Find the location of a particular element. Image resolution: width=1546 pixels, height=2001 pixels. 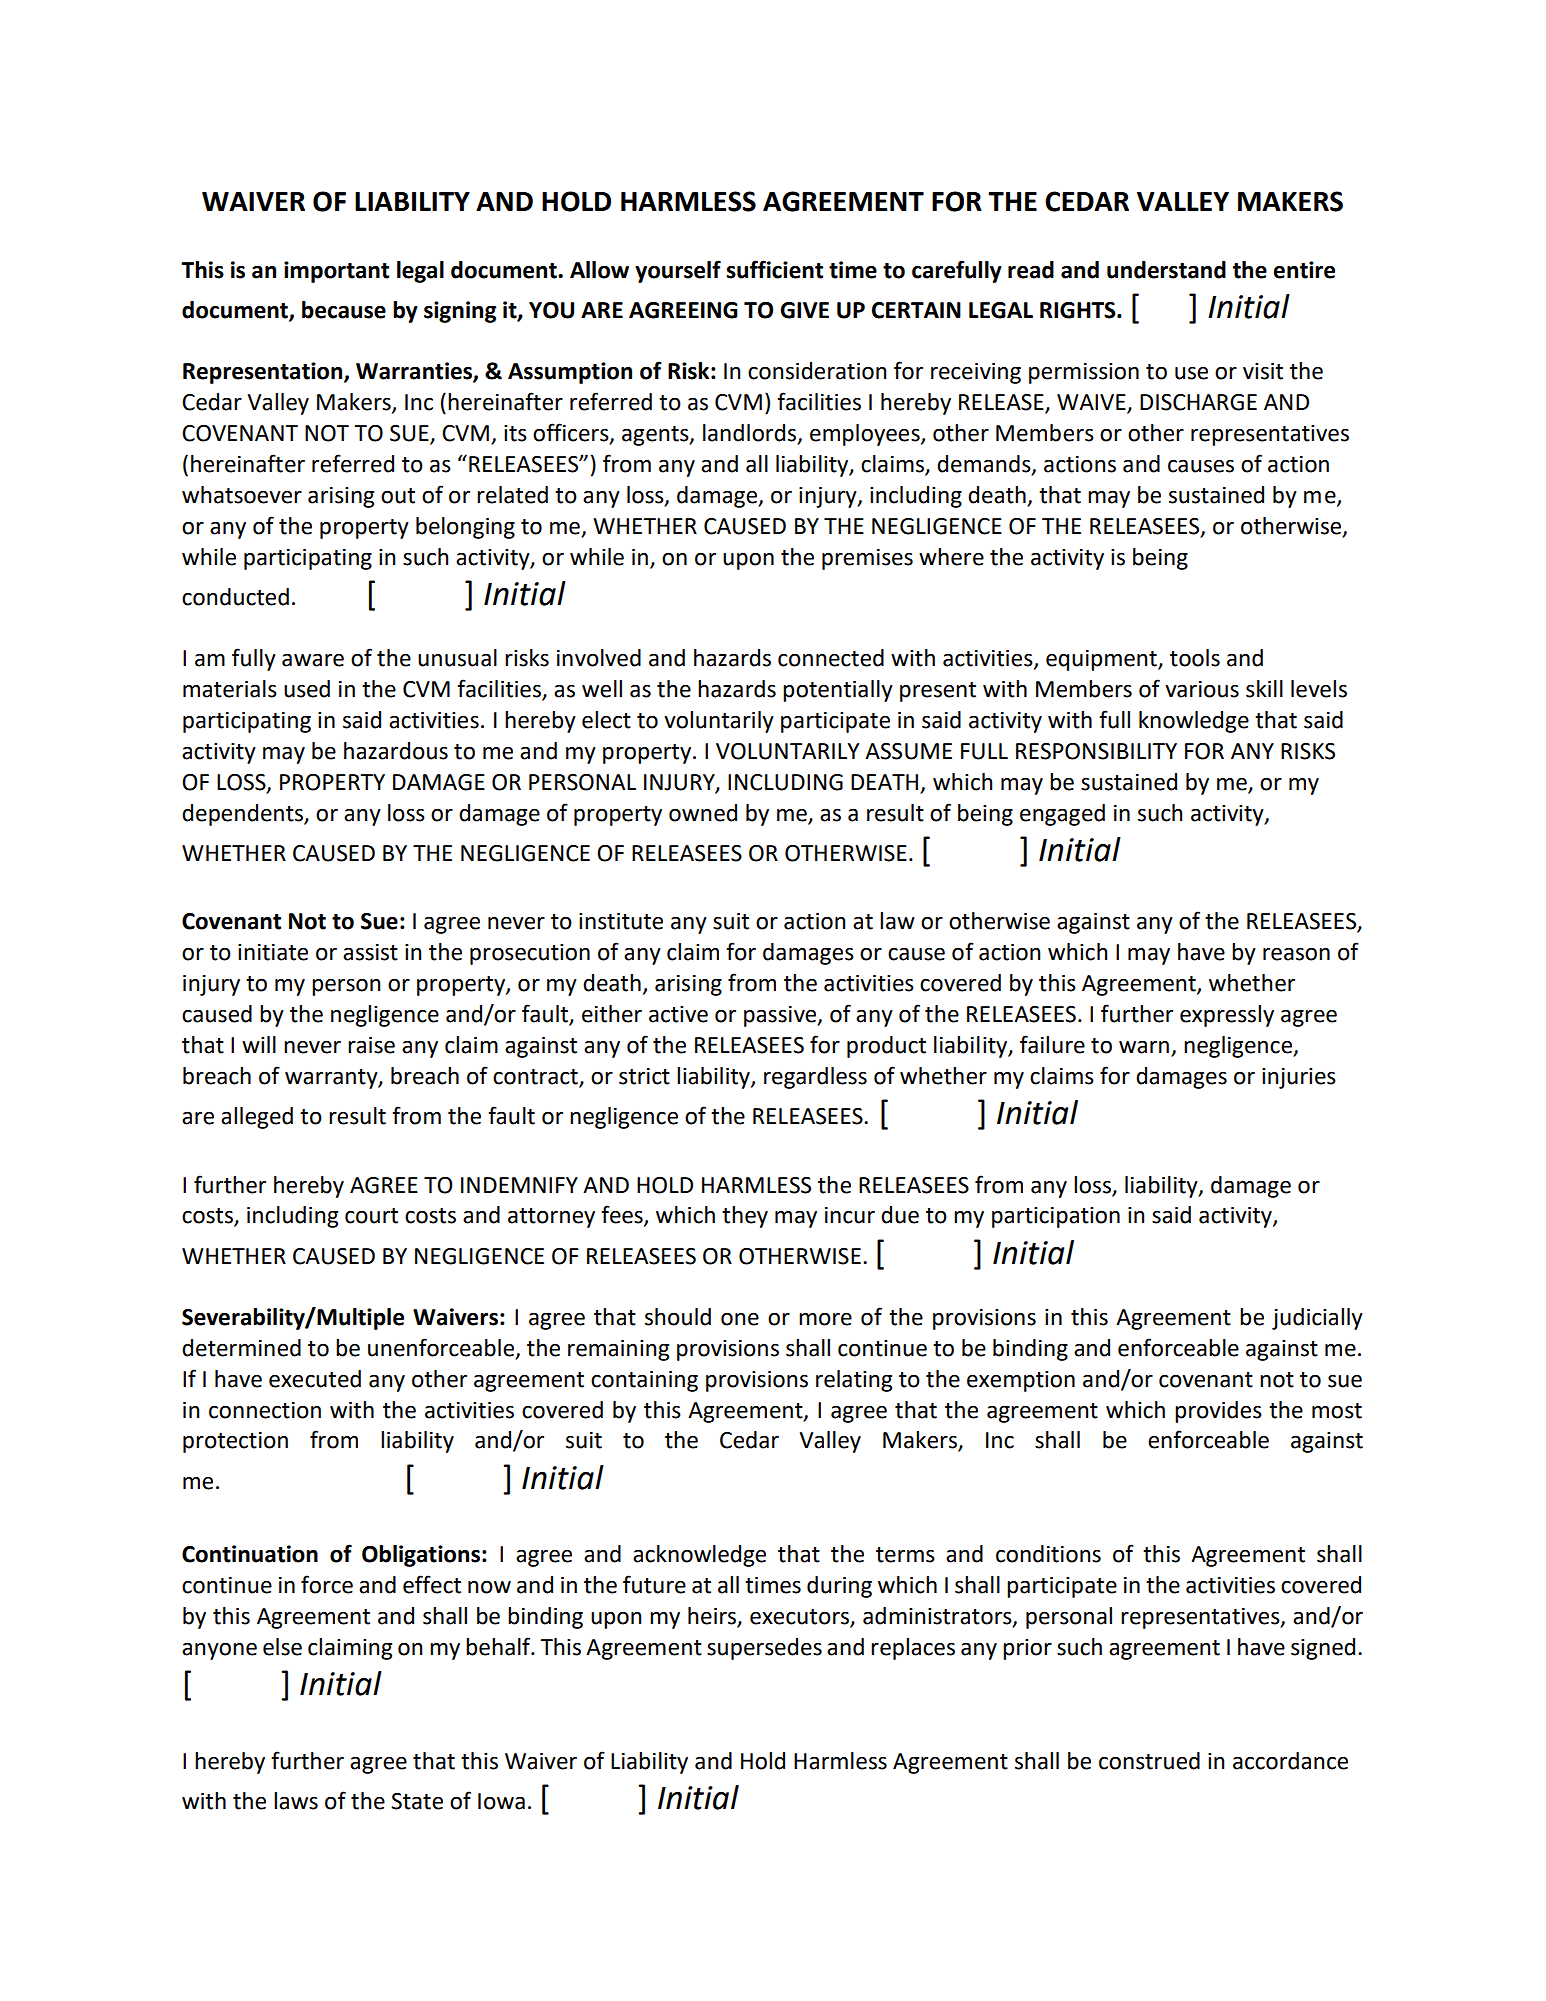

regardless is located at coordinates (815, 1078).
